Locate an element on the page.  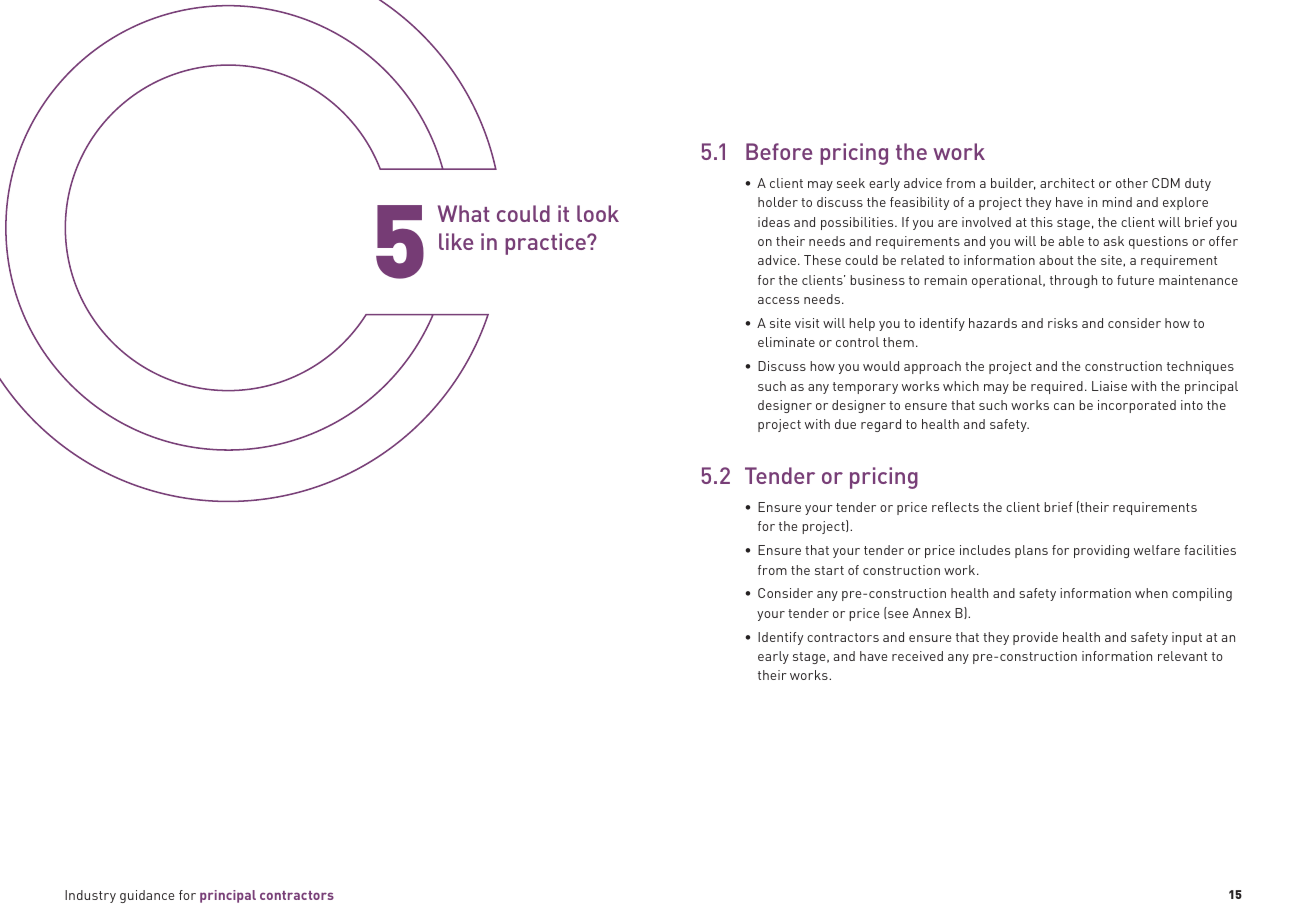
due is located at coordinates (845, 424).
